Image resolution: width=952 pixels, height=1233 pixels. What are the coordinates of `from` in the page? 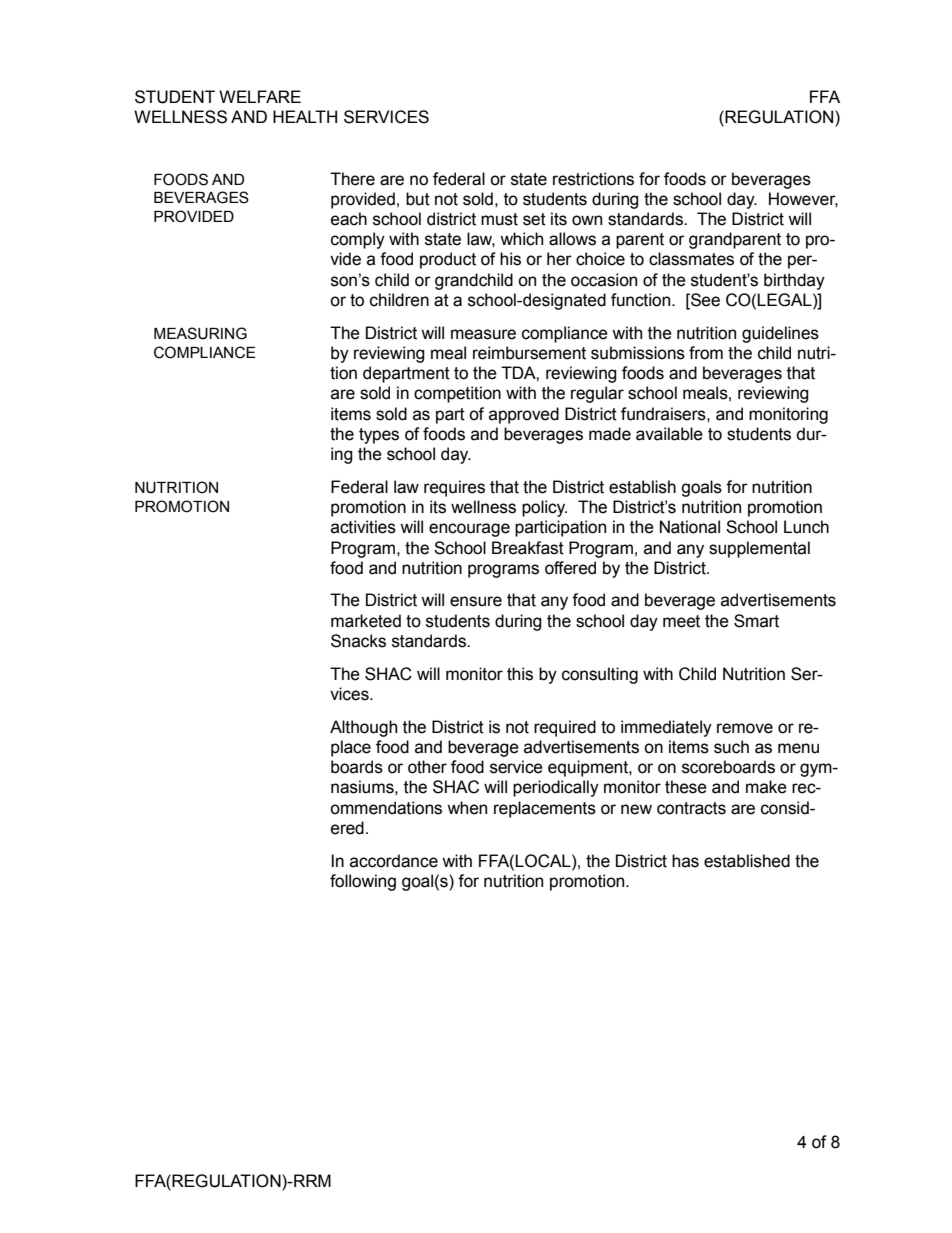 It's located at (706, 353).
